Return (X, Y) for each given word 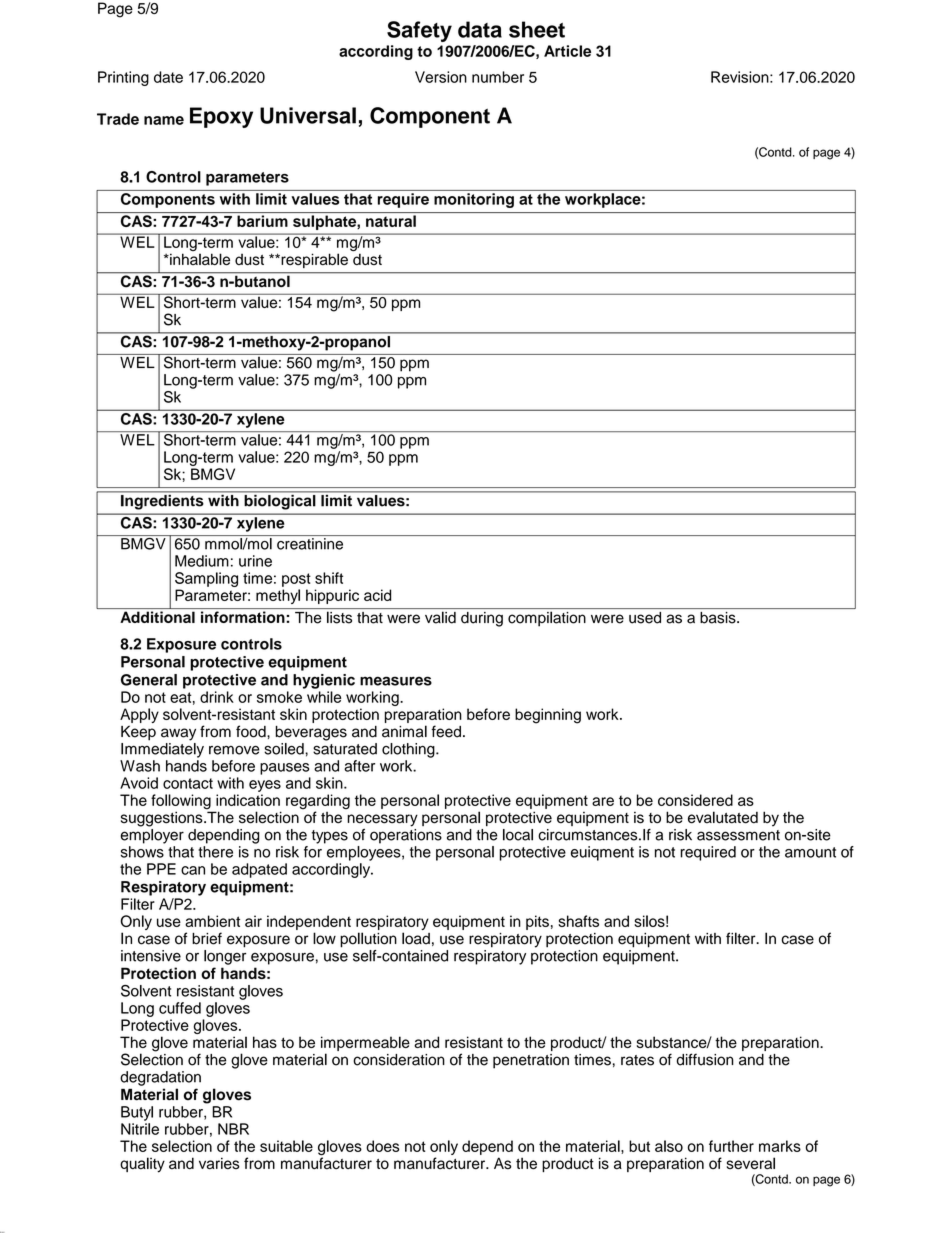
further (731, 1146)
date (168, 77)
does (382, 1146)
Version (441, 77)
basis (719, 618)
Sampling (206, 579)
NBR (233, 1129)
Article (567, 51)
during (482, 619)
